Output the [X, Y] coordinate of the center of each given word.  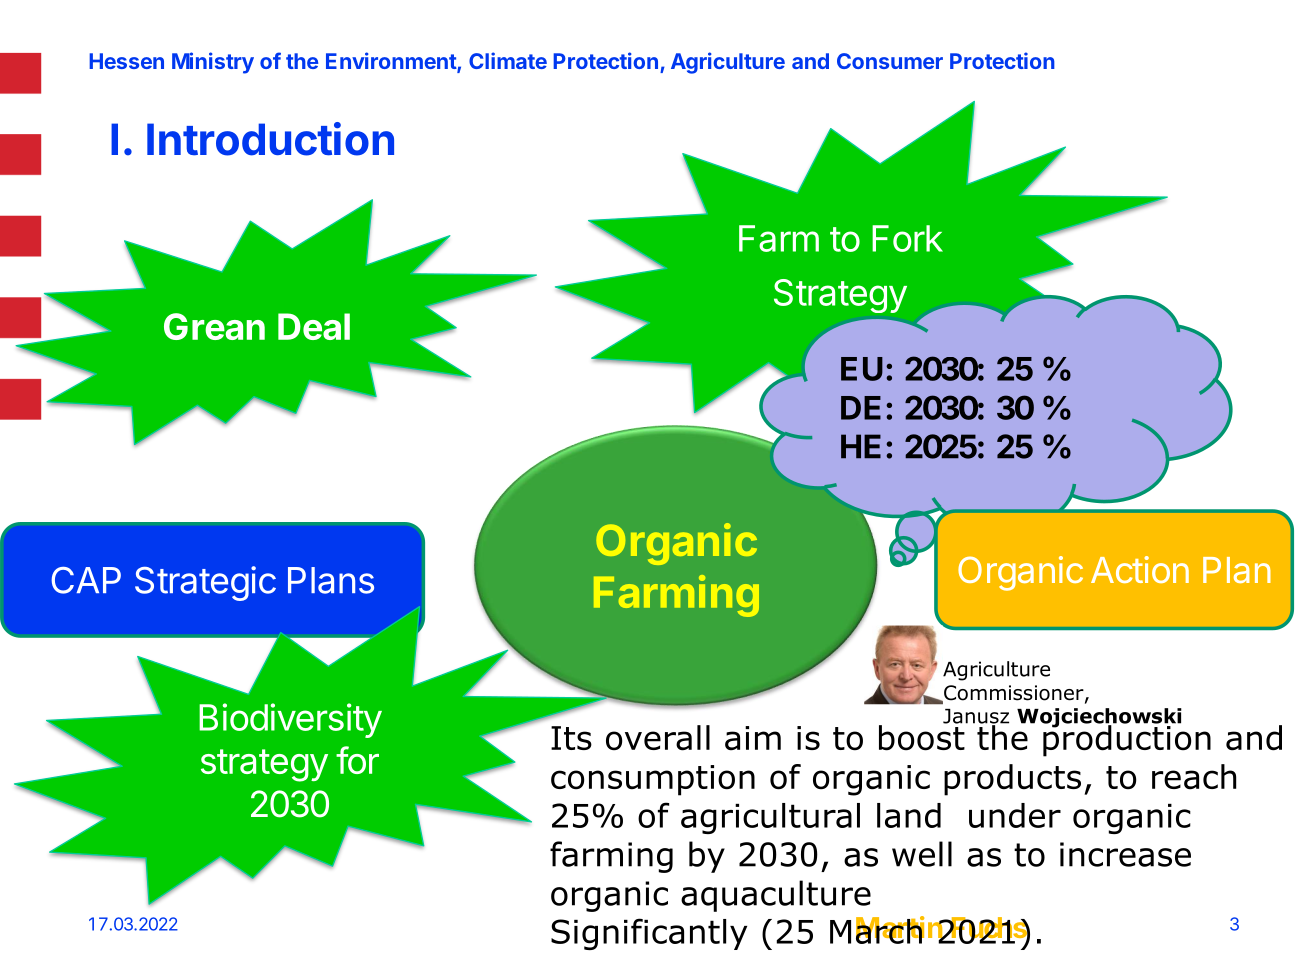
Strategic [205, 583]
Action [1140, 569]
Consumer [890, 61]
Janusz [976, 717]
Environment [392, 62]
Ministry [213, 63]
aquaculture [776, 896]
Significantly [649, 934]
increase [1125, 854]
